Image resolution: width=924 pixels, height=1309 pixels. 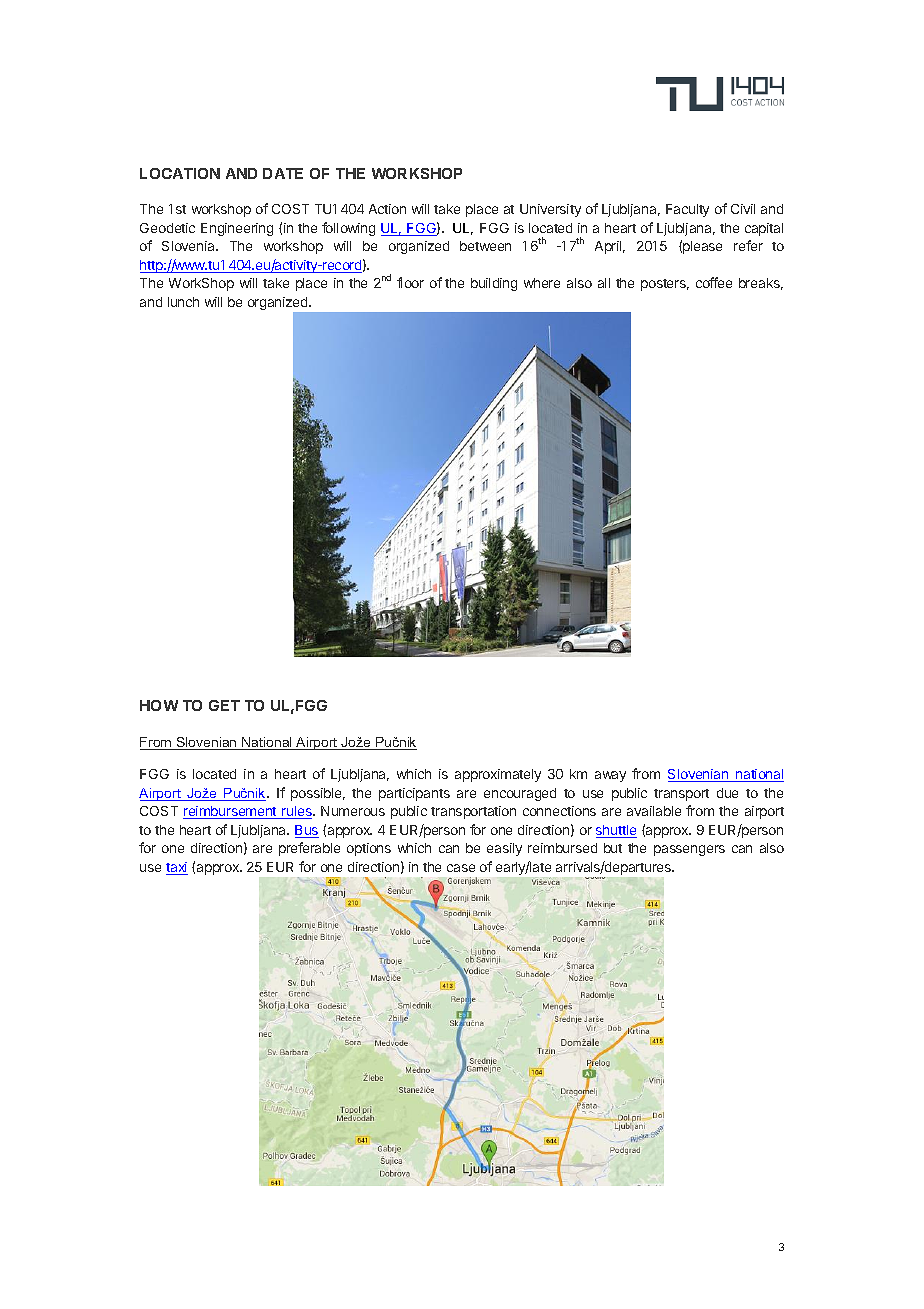 I want to click on reimbursement, so click(x=231, y=812).
